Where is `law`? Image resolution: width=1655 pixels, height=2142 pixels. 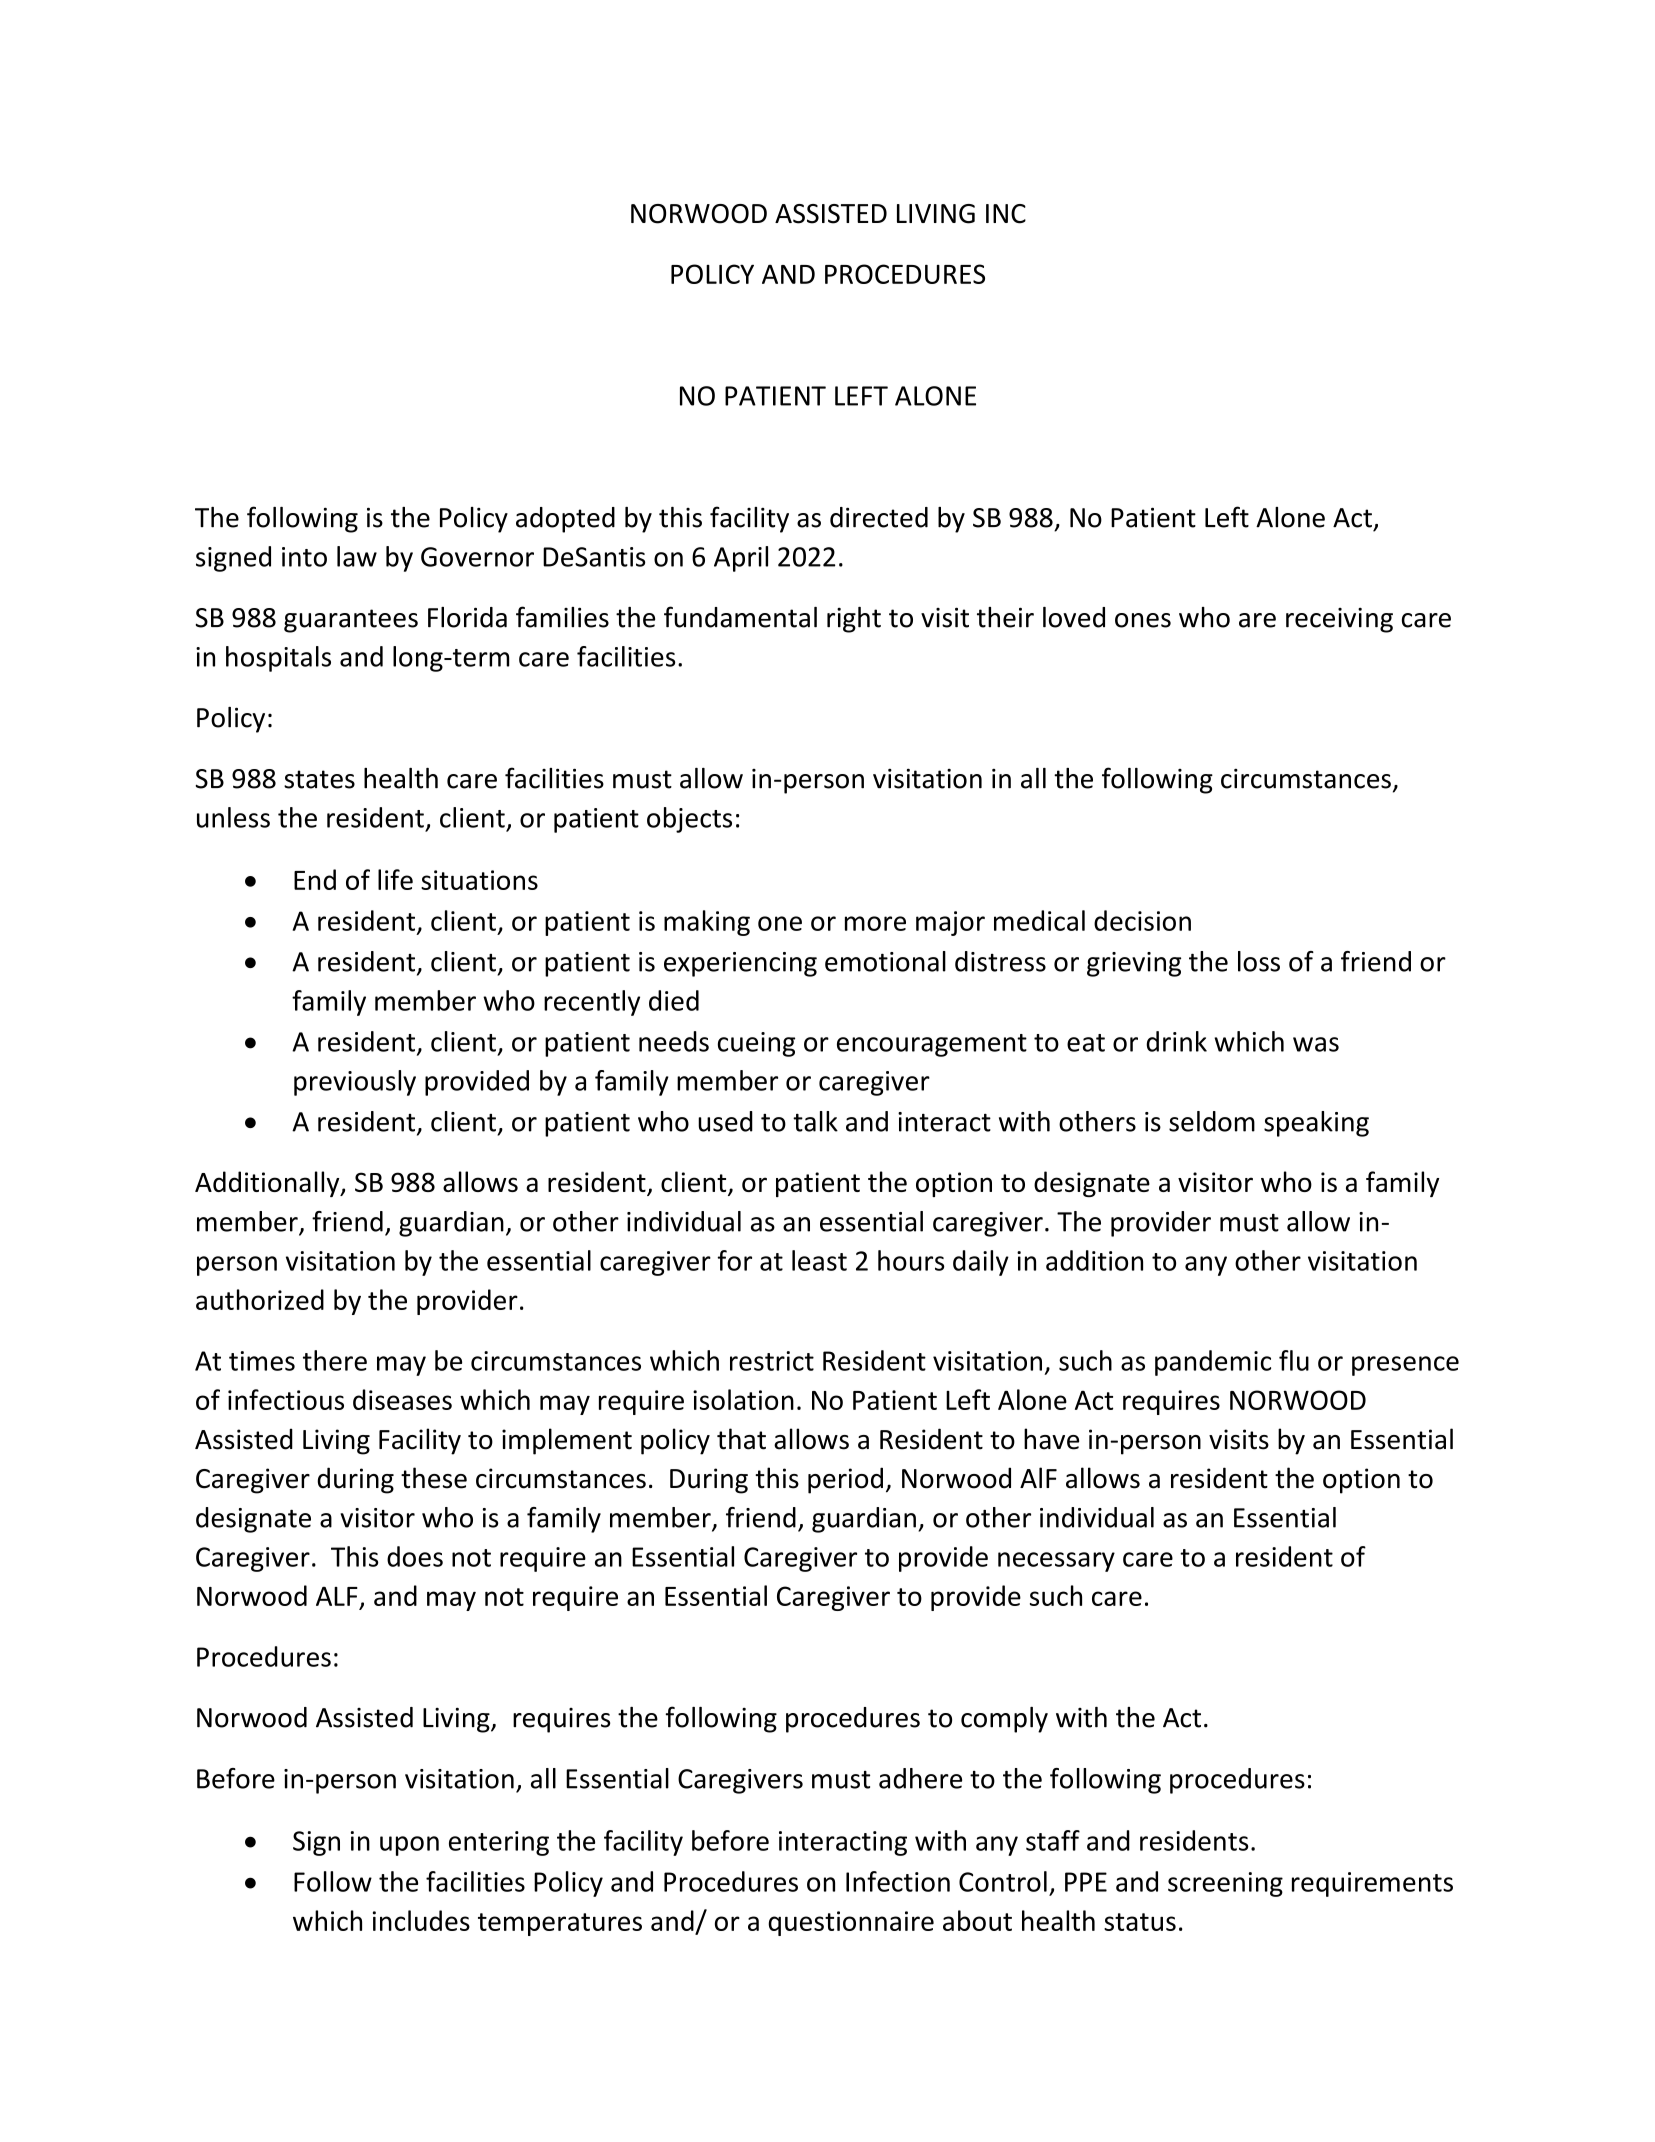
law is located at coordinates (357, 556).
